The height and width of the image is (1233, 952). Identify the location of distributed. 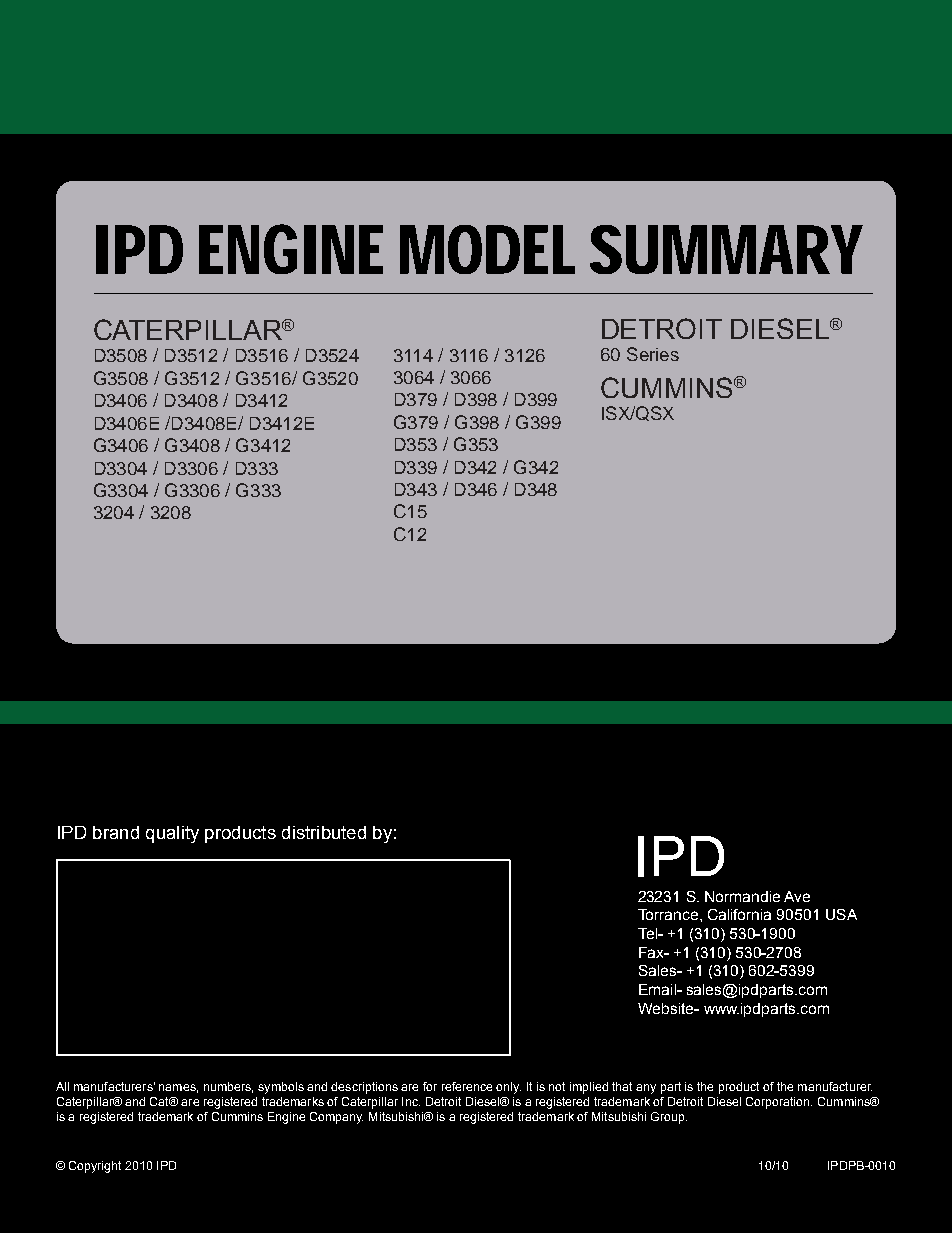
(324, 832).
